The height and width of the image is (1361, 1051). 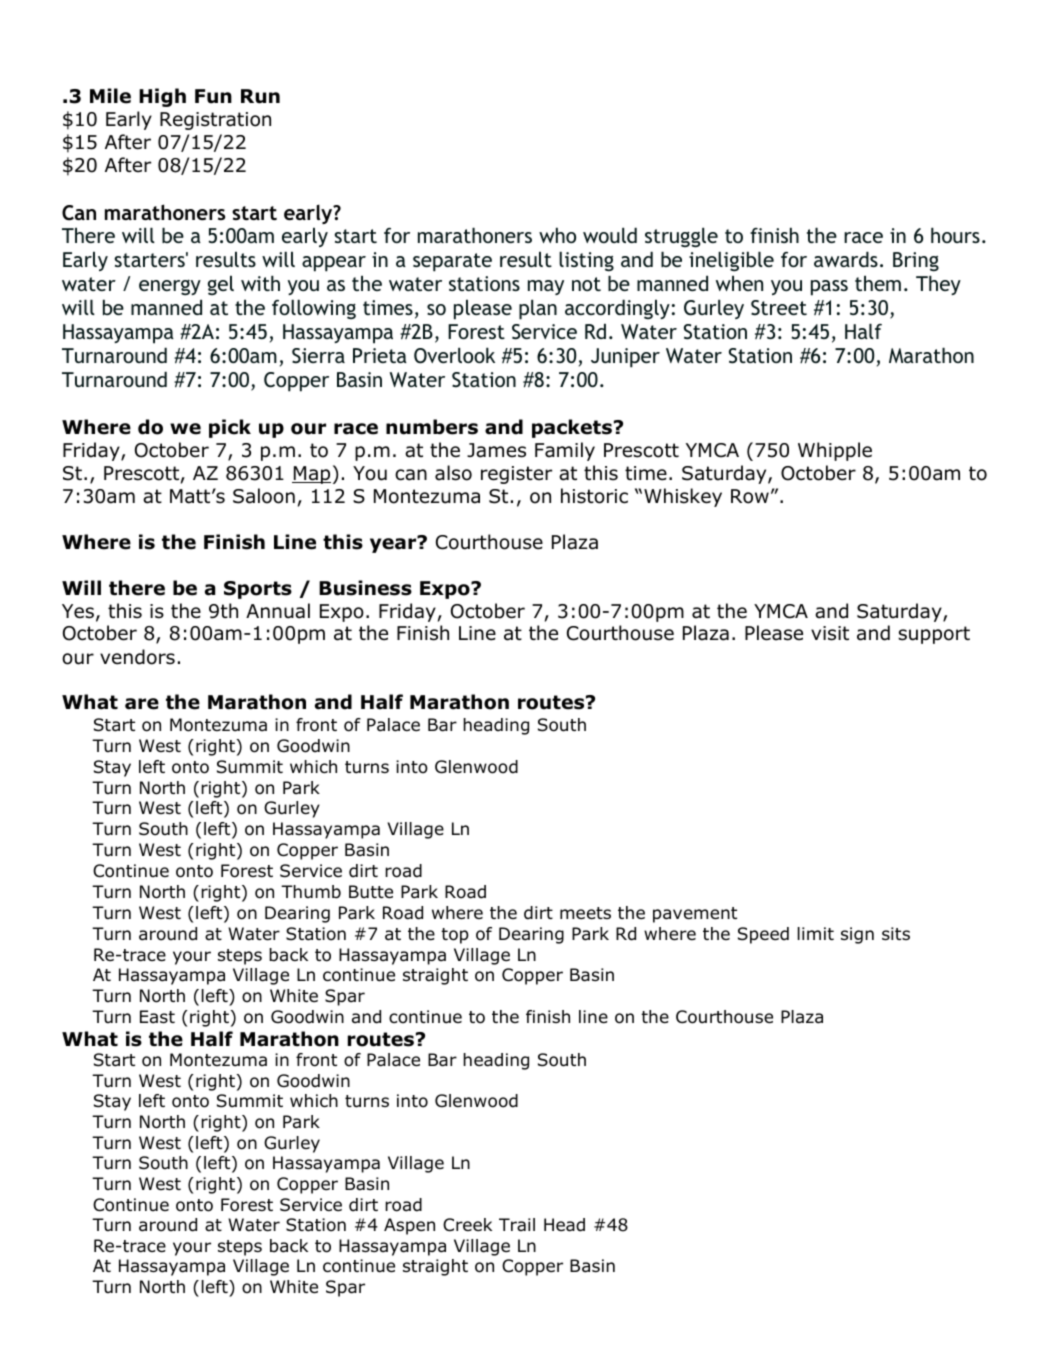 What do you see at coordinates (955, 235) in the image?
I see `hours` at bounding box center [955, 235].
